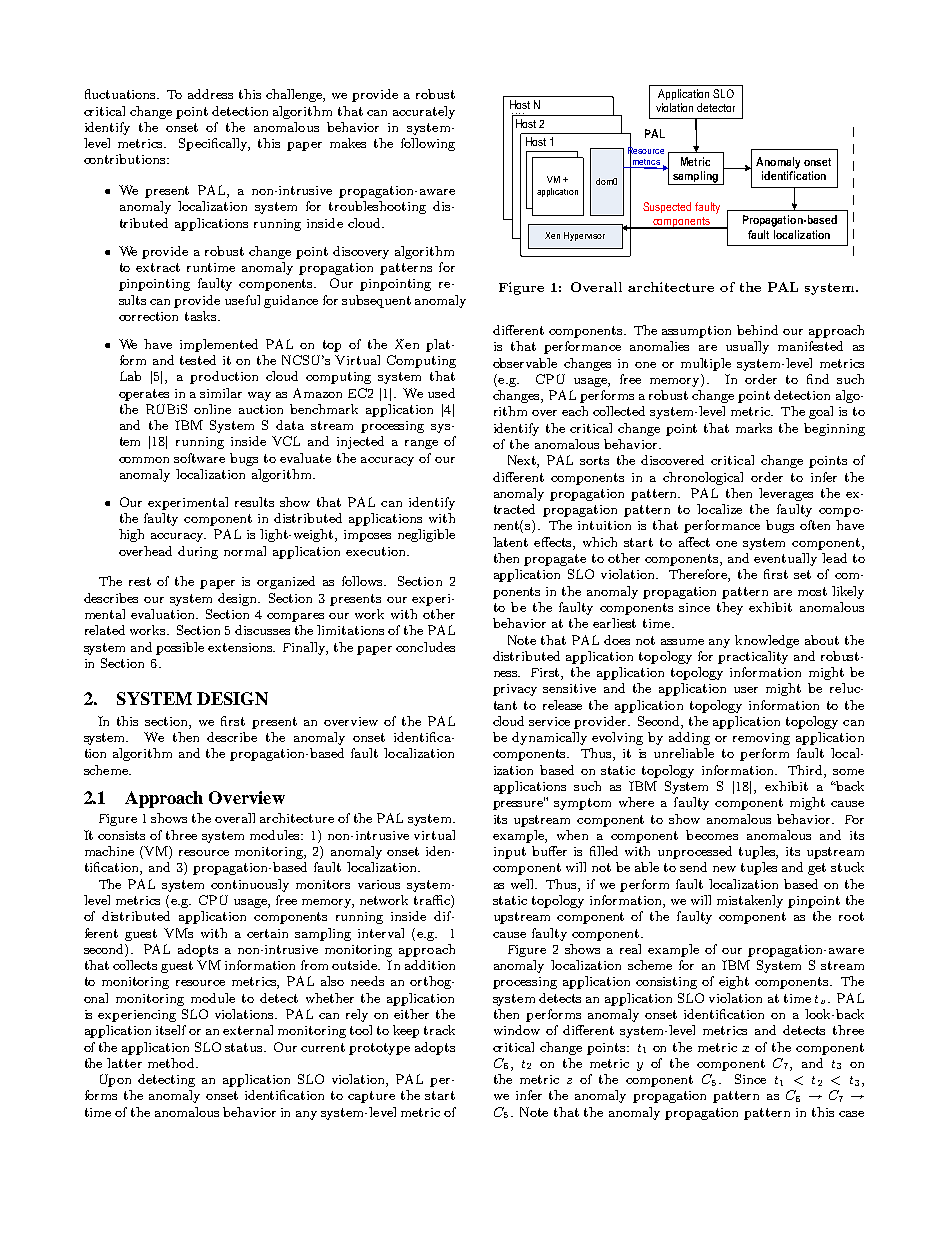 Image resolution: width=952 pixels, height=1233 pixels. I want to click on pressure, so click(519, 804).
